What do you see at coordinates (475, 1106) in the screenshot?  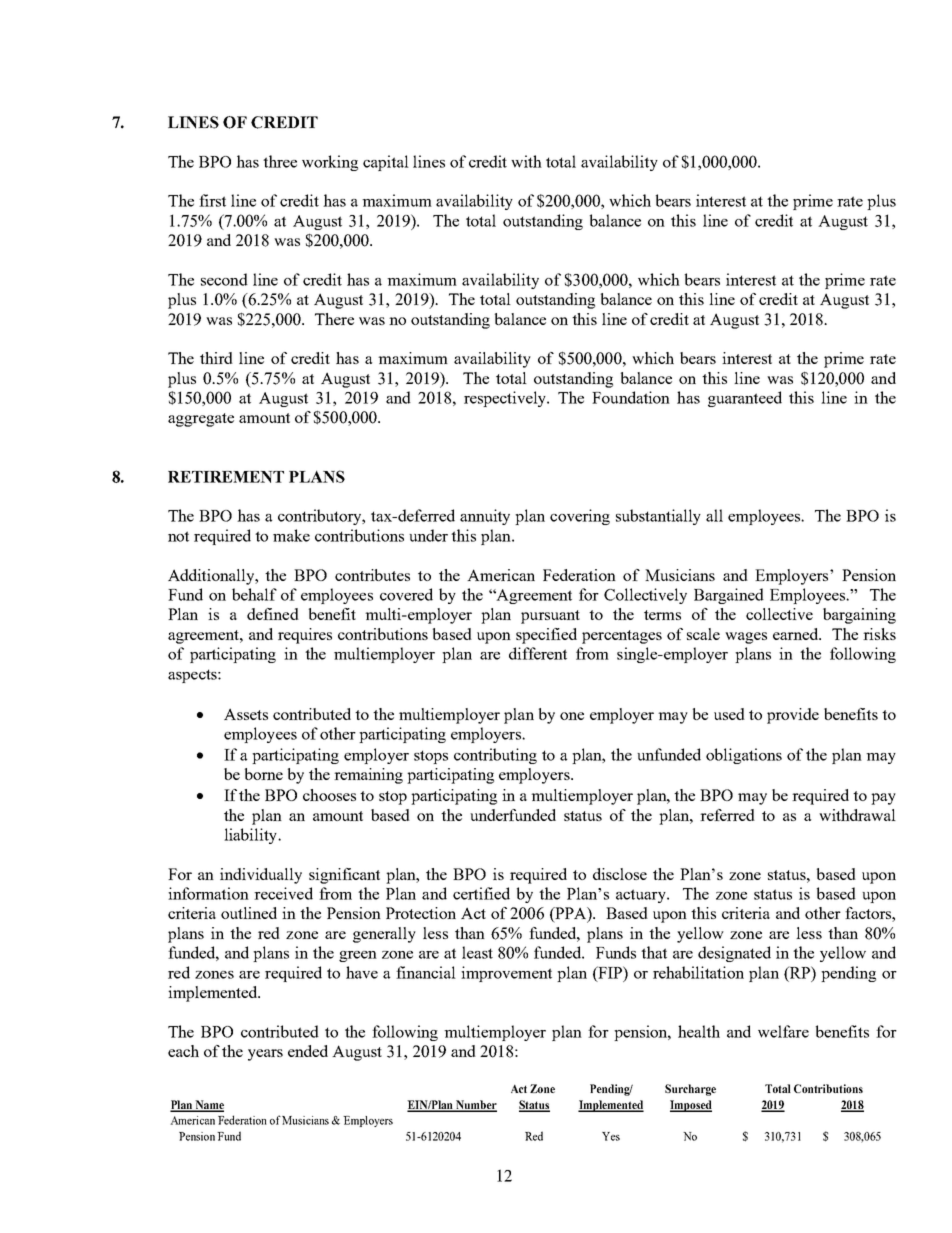 I see `Number` at bounding box center [475, 1106].
